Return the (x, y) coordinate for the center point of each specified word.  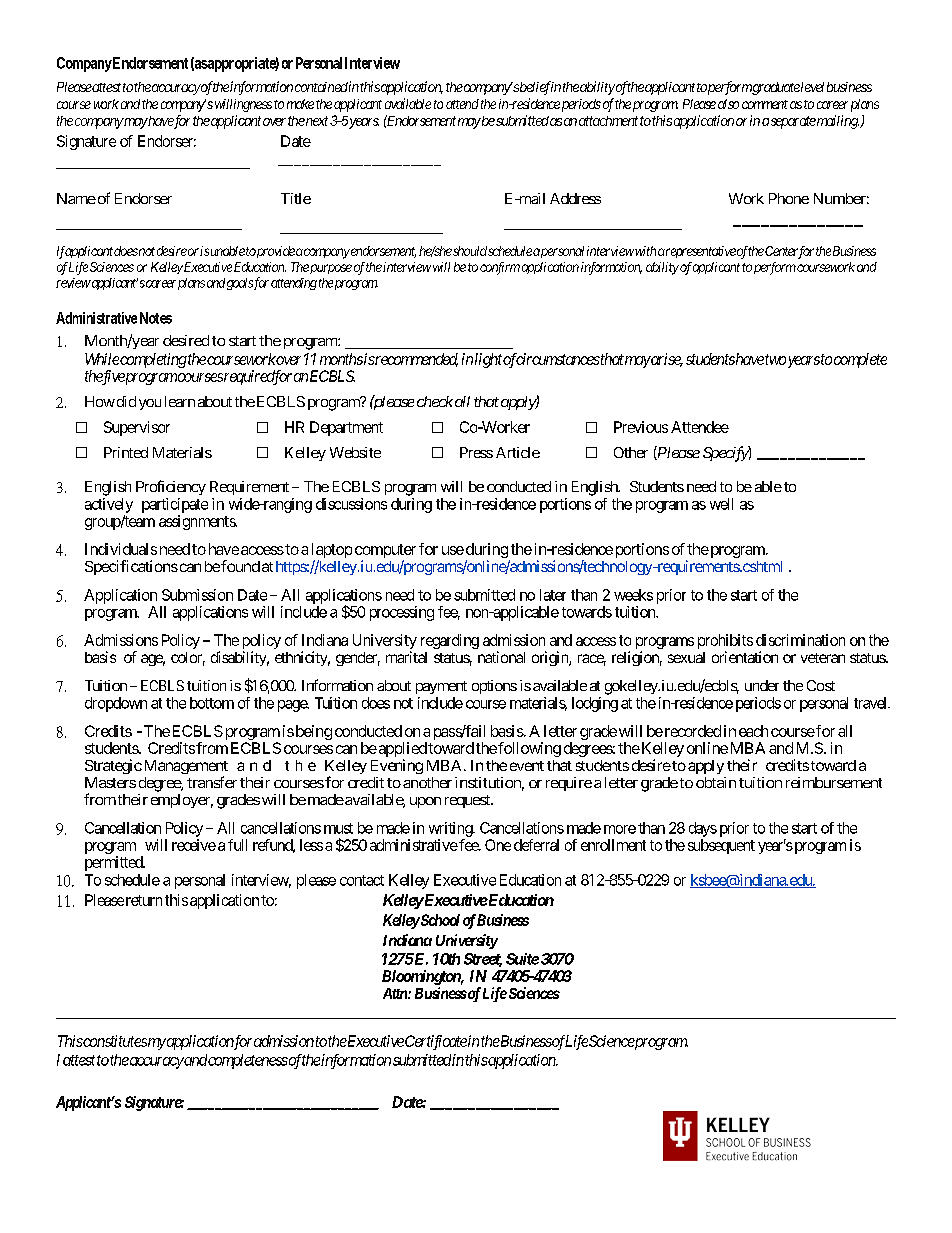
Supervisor (137, 428)
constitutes (114, 1041)
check (435, 401)
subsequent (721, 846)
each (753, 731)
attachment (608, 121)
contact (362, 880)
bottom (212, 703)
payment (441, 687)
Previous (641, 427)
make (300, 104)
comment (765, 104)
